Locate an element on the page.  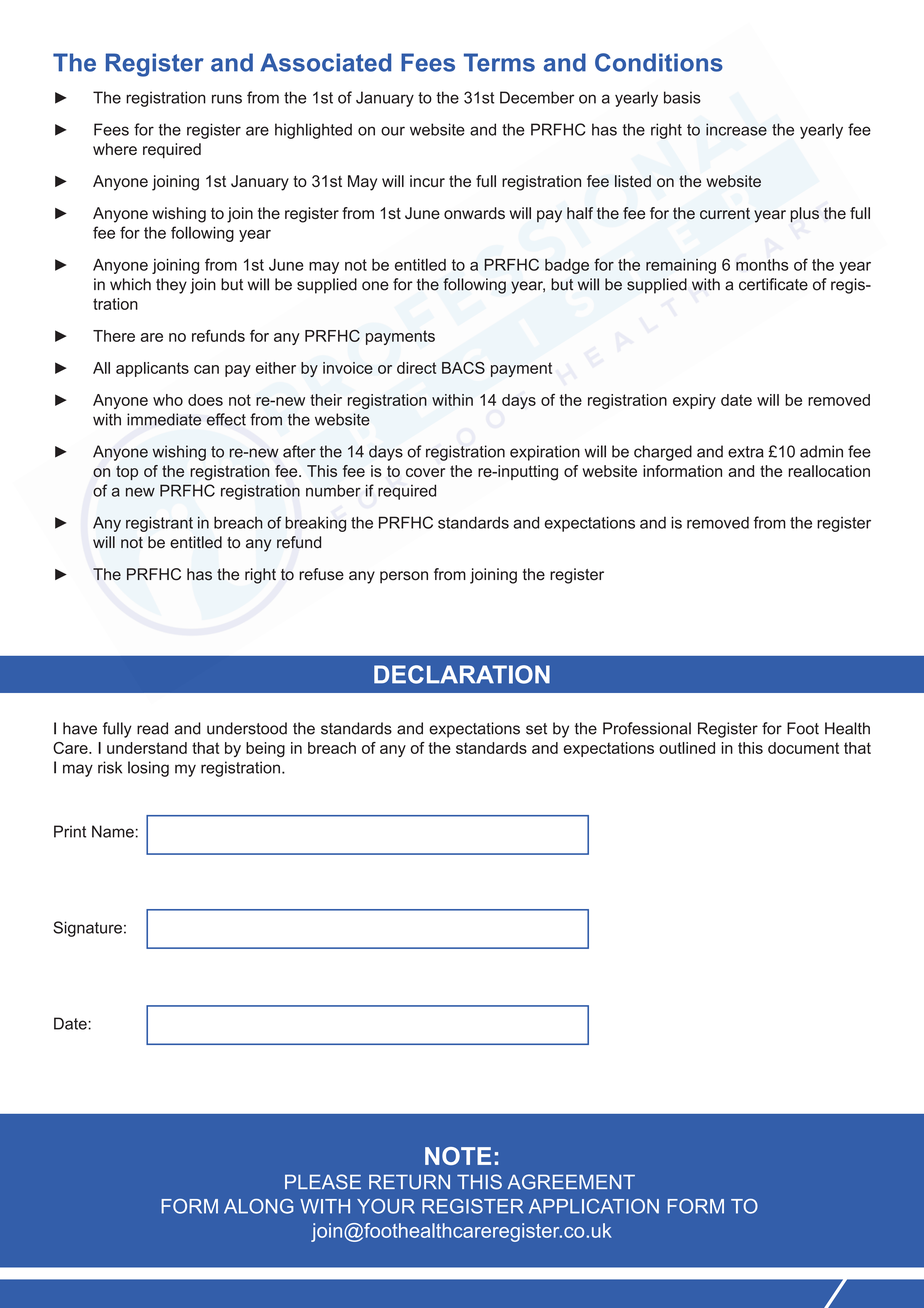
ALONG is located at coordinates (258, 1206).
